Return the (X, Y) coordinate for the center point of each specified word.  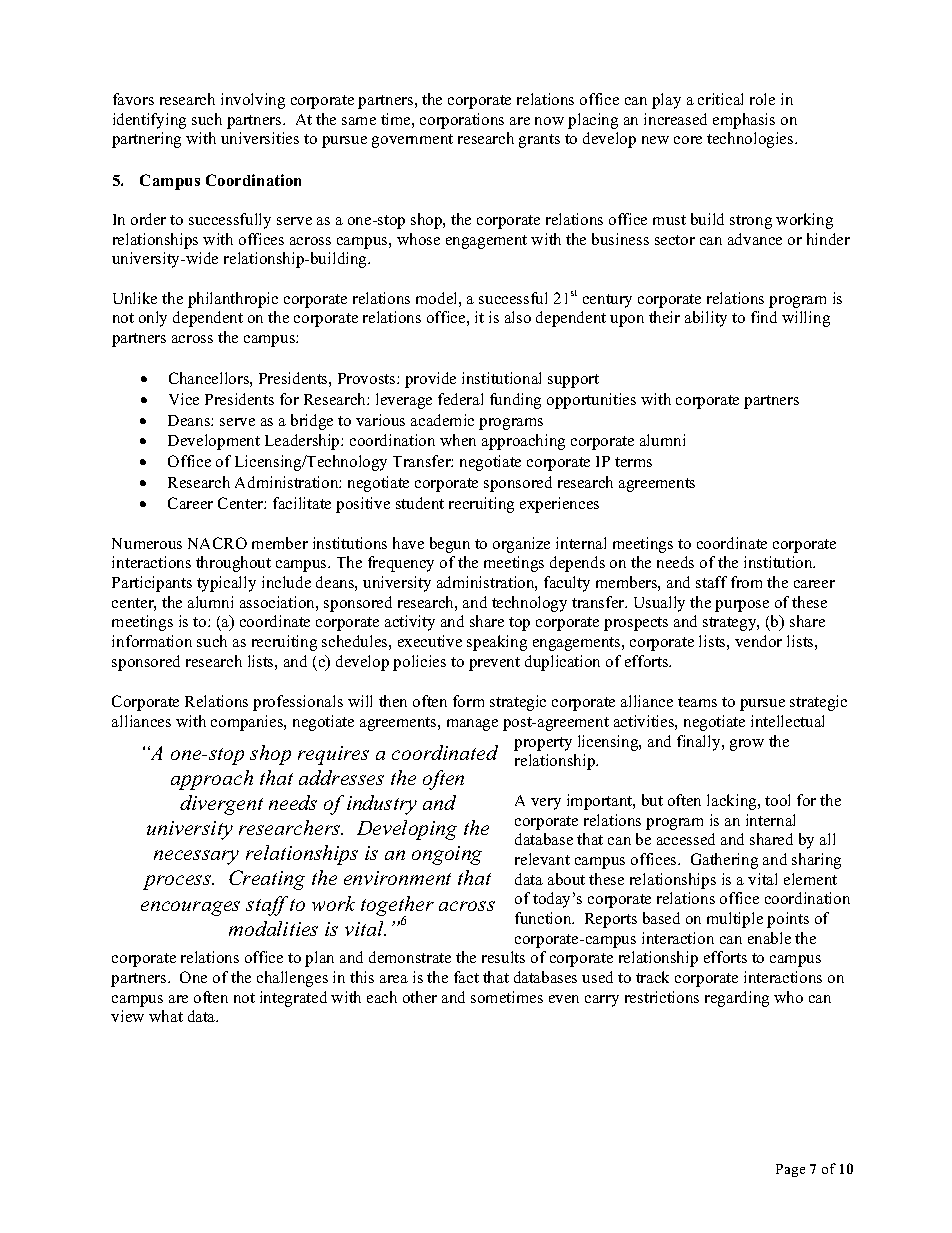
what (166, 1016)
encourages (190, 908)
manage (472, 725)
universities (260, 138)
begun (450, 545)
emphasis (744, 121)
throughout (233, 564)
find (764, 317)
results (503, 957)
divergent (221, 805)
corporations (462, 121)
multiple (735, 920)
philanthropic (233, 300)
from (746, 582)
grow (747, 745)
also (518, 317)
